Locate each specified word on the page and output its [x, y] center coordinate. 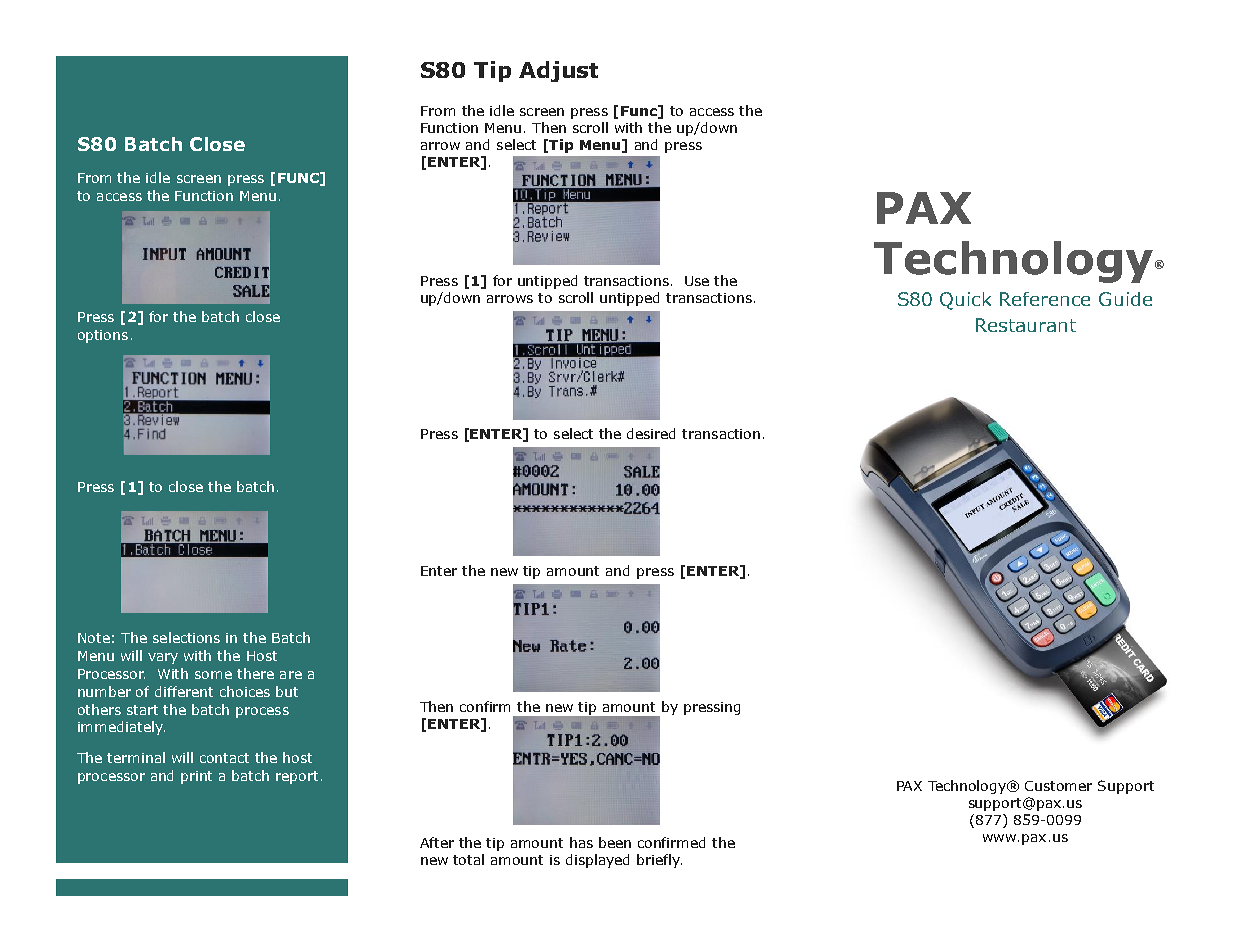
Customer [1058, 786]
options [103, 336]
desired [651, 433]
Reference [1045, 299]
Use [697, 281]
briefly [659, 861]
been [615, 842]
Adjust [558, 71]
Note [94, 638]
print [196, 777]
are [291, 675]
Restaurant [1026, 325]
